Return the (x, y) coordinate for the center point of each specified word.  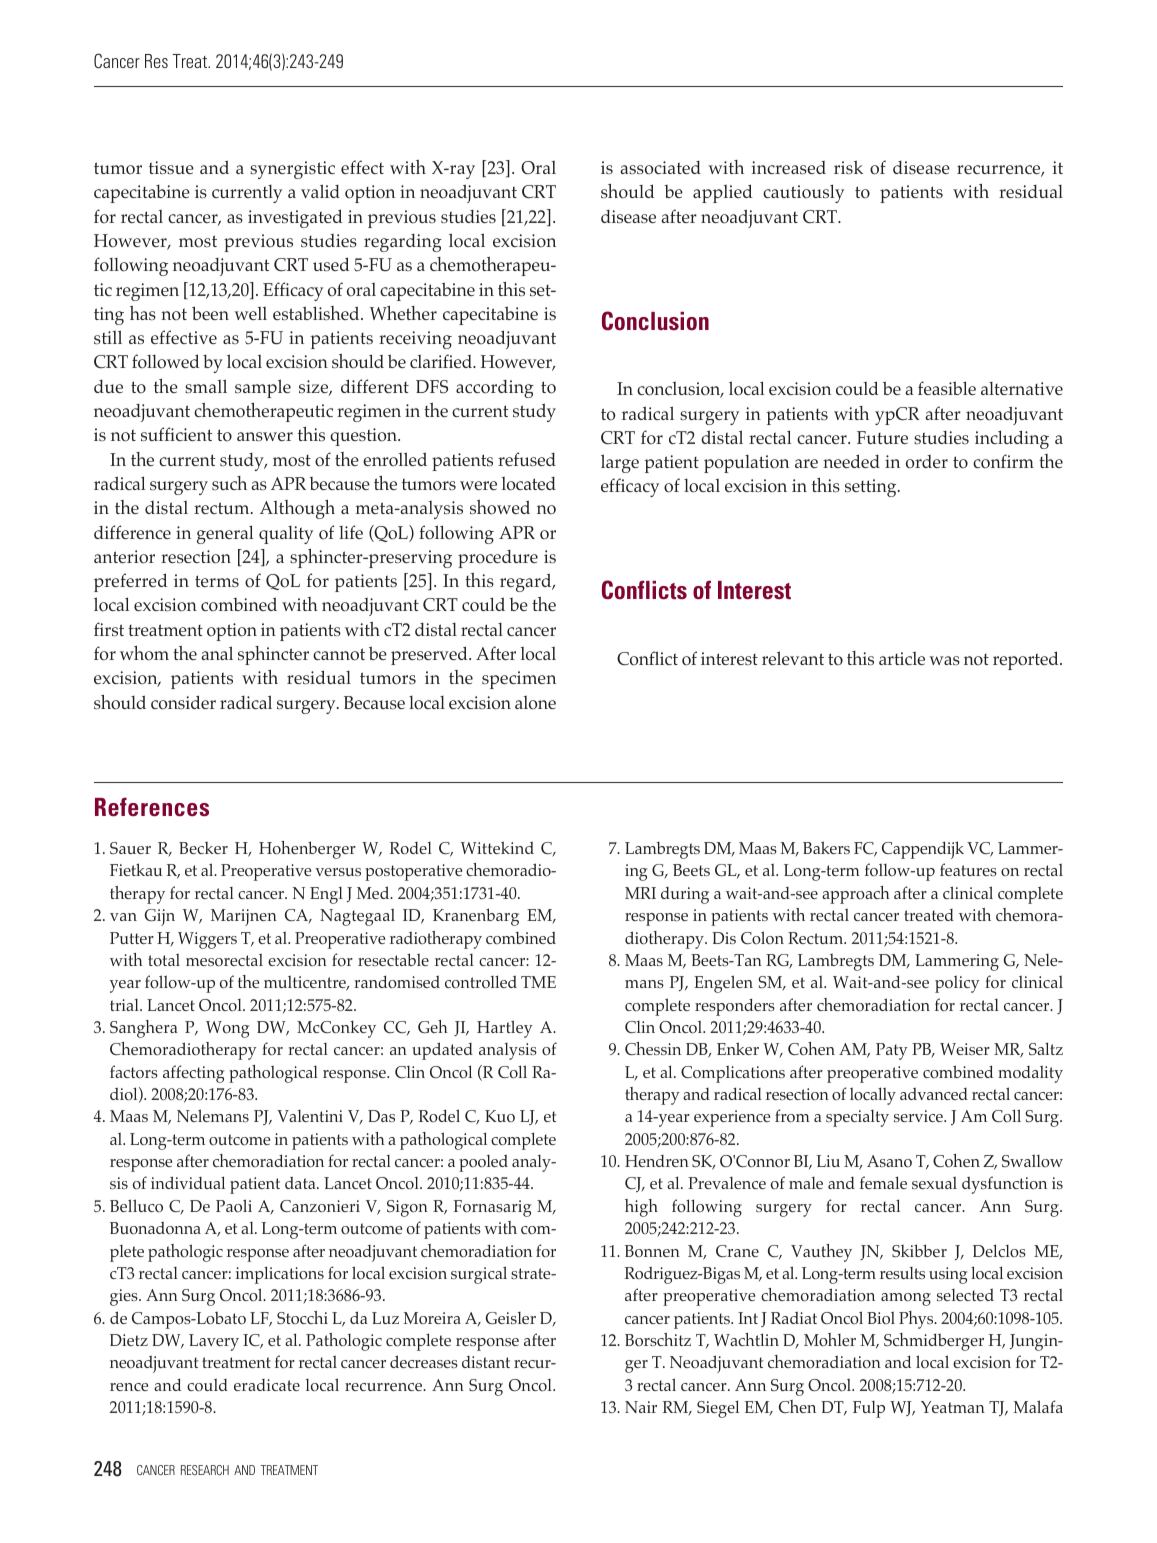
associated (661, 168)
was (944, 660)
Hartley (505, 1029)
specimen (519, 680)
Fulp (869, 1409)
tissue (171, 167)
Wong (227, 1029)
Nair (641, 1407)
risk (848, 167)
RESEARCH (205, 1470)
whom (144, 653)
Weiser (965, 1049)
